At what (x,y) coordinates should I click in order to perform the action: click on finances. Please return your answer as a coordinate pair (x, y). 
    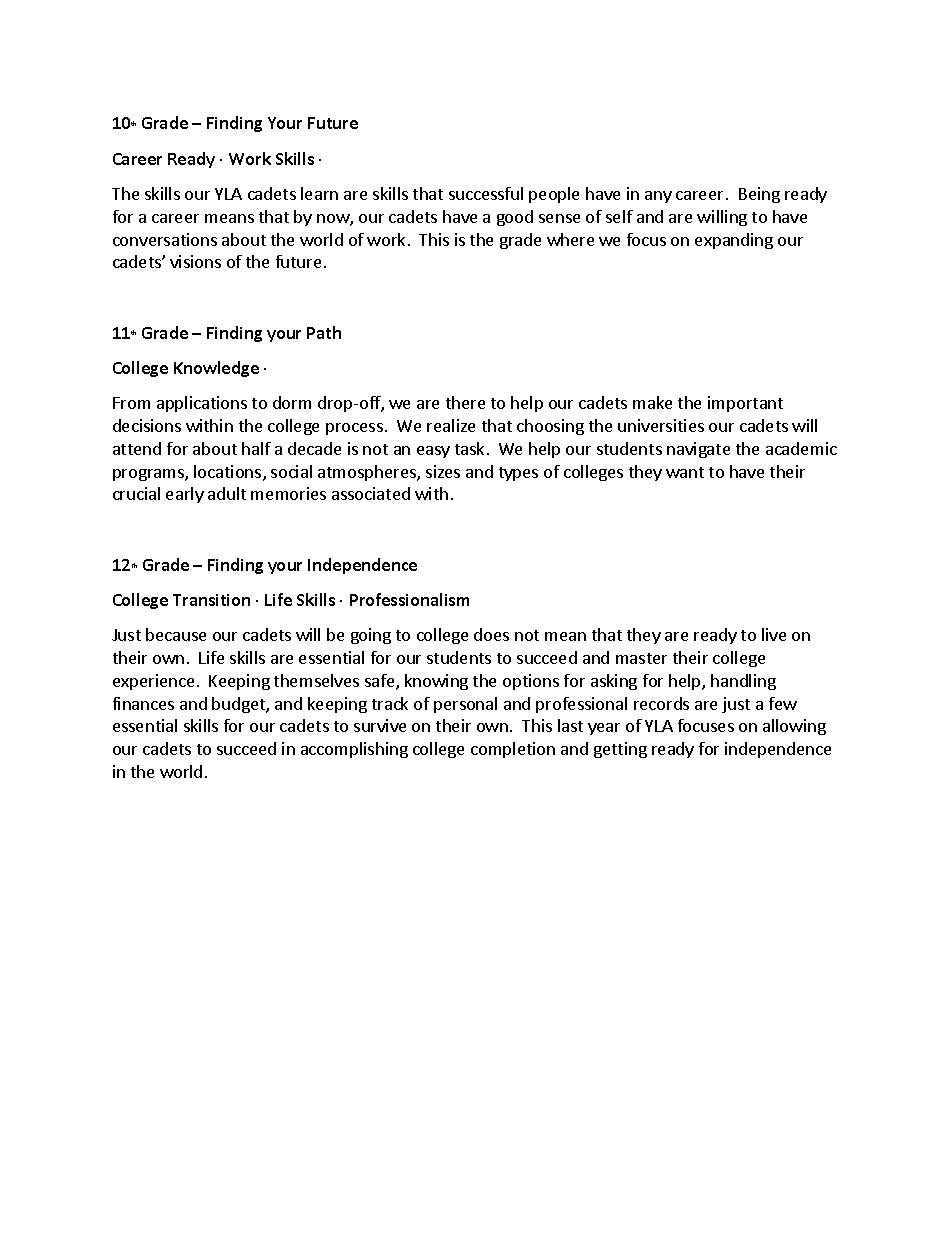
    Looking at the image, I should click on (143, 703).
